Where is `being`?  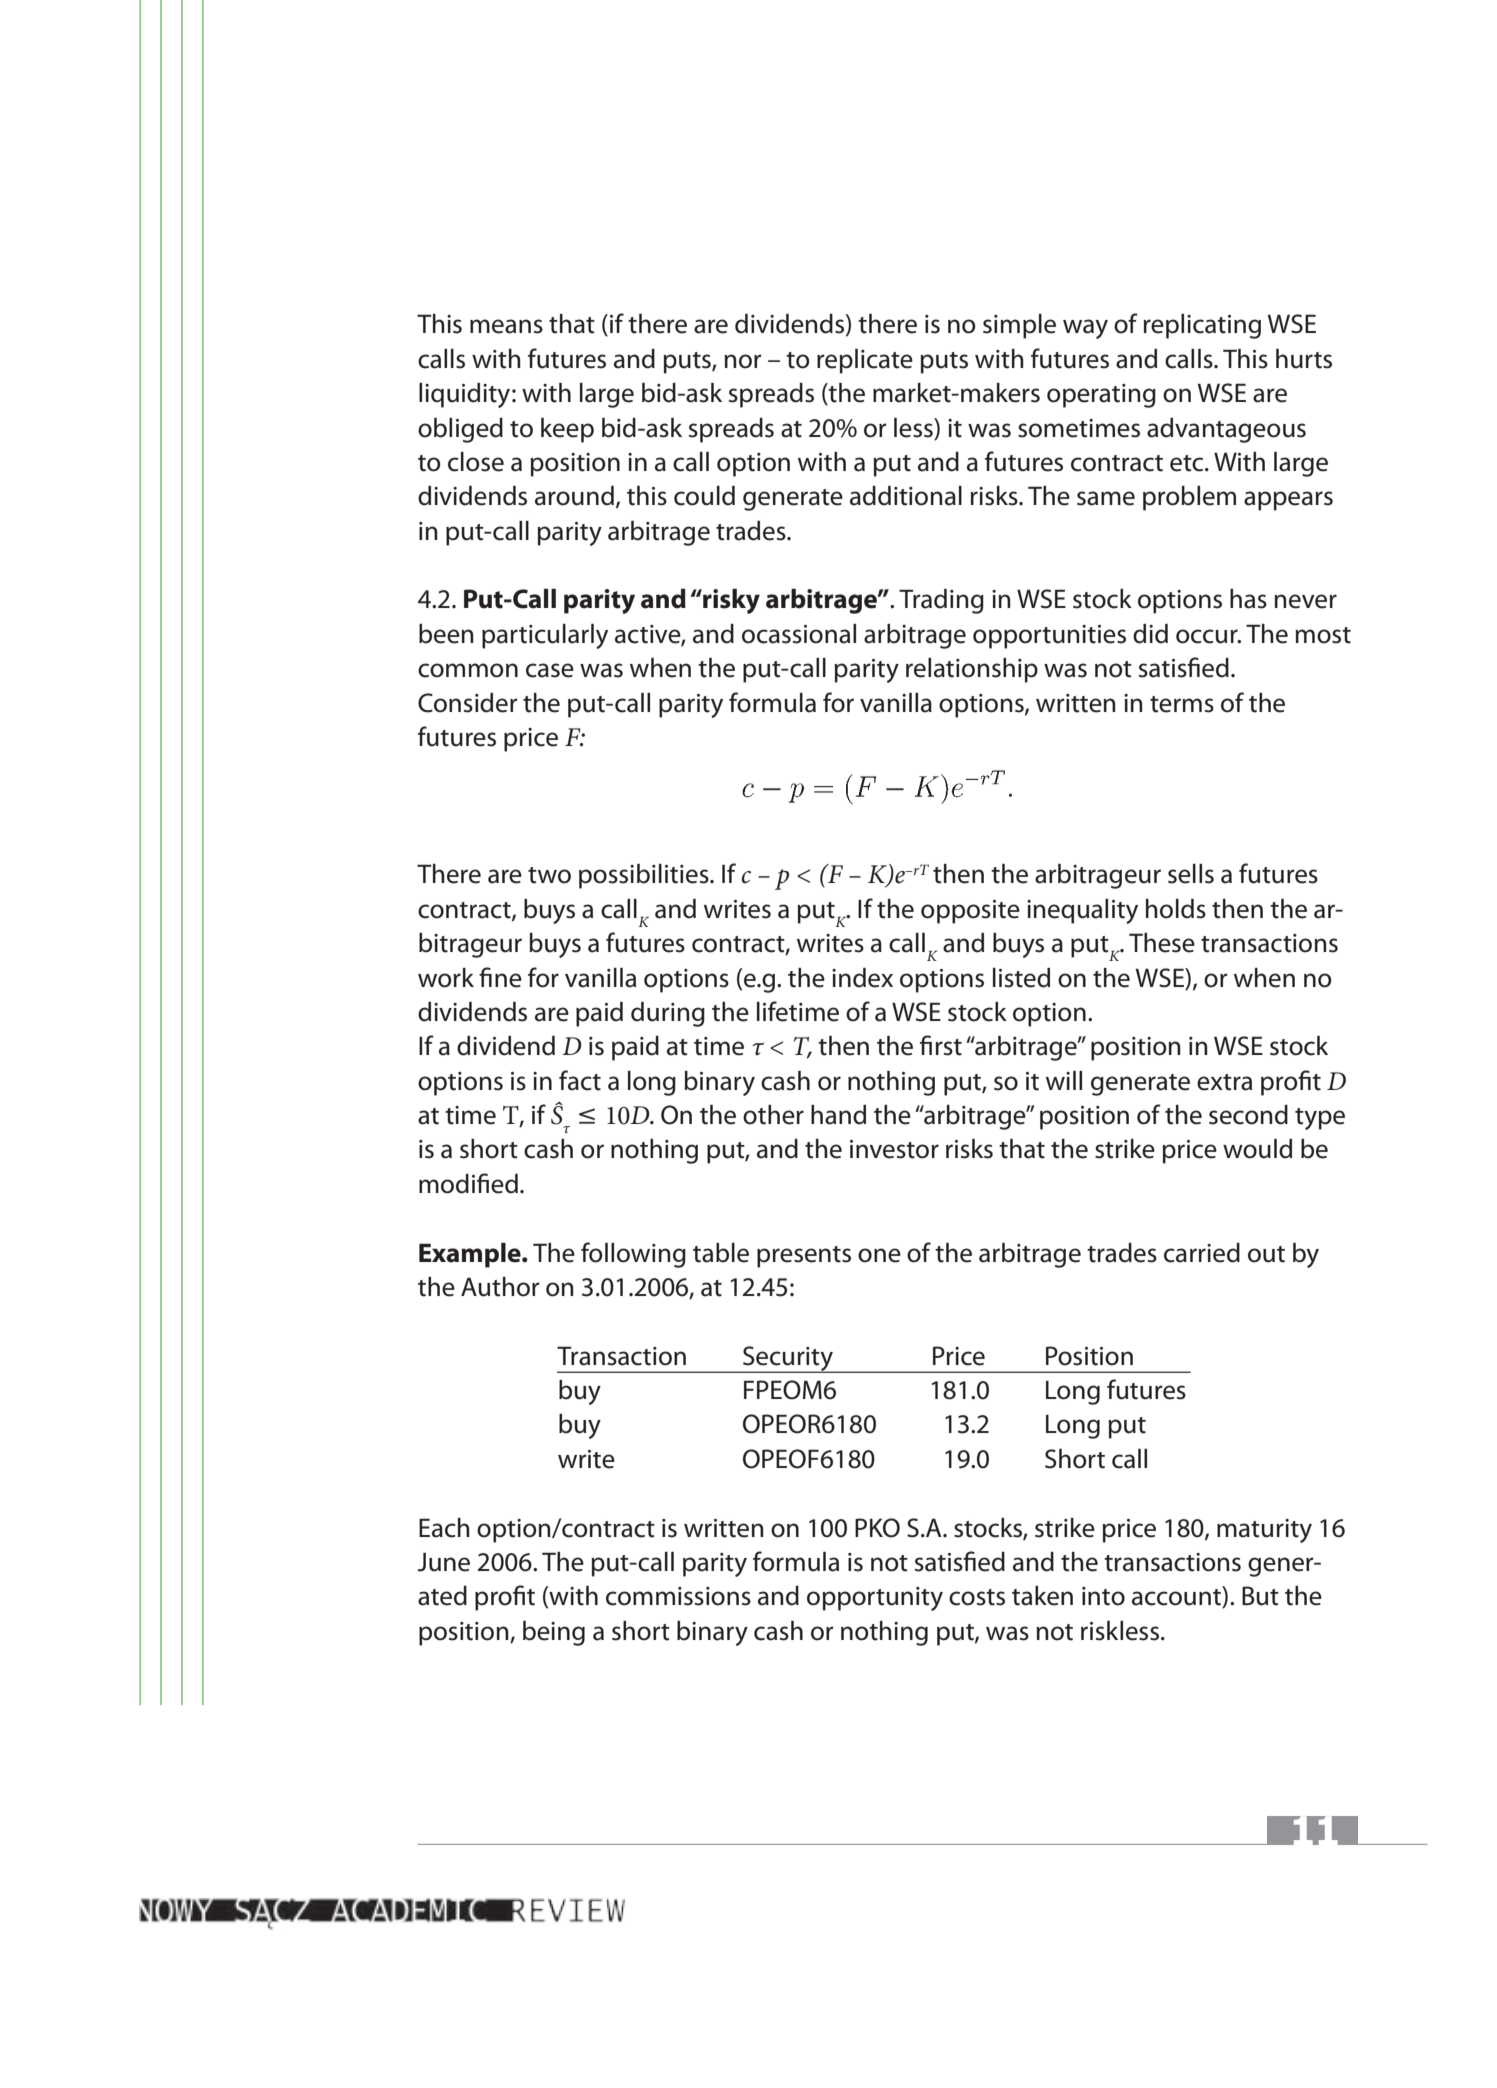
being is located at coordinates (554, 1633).
